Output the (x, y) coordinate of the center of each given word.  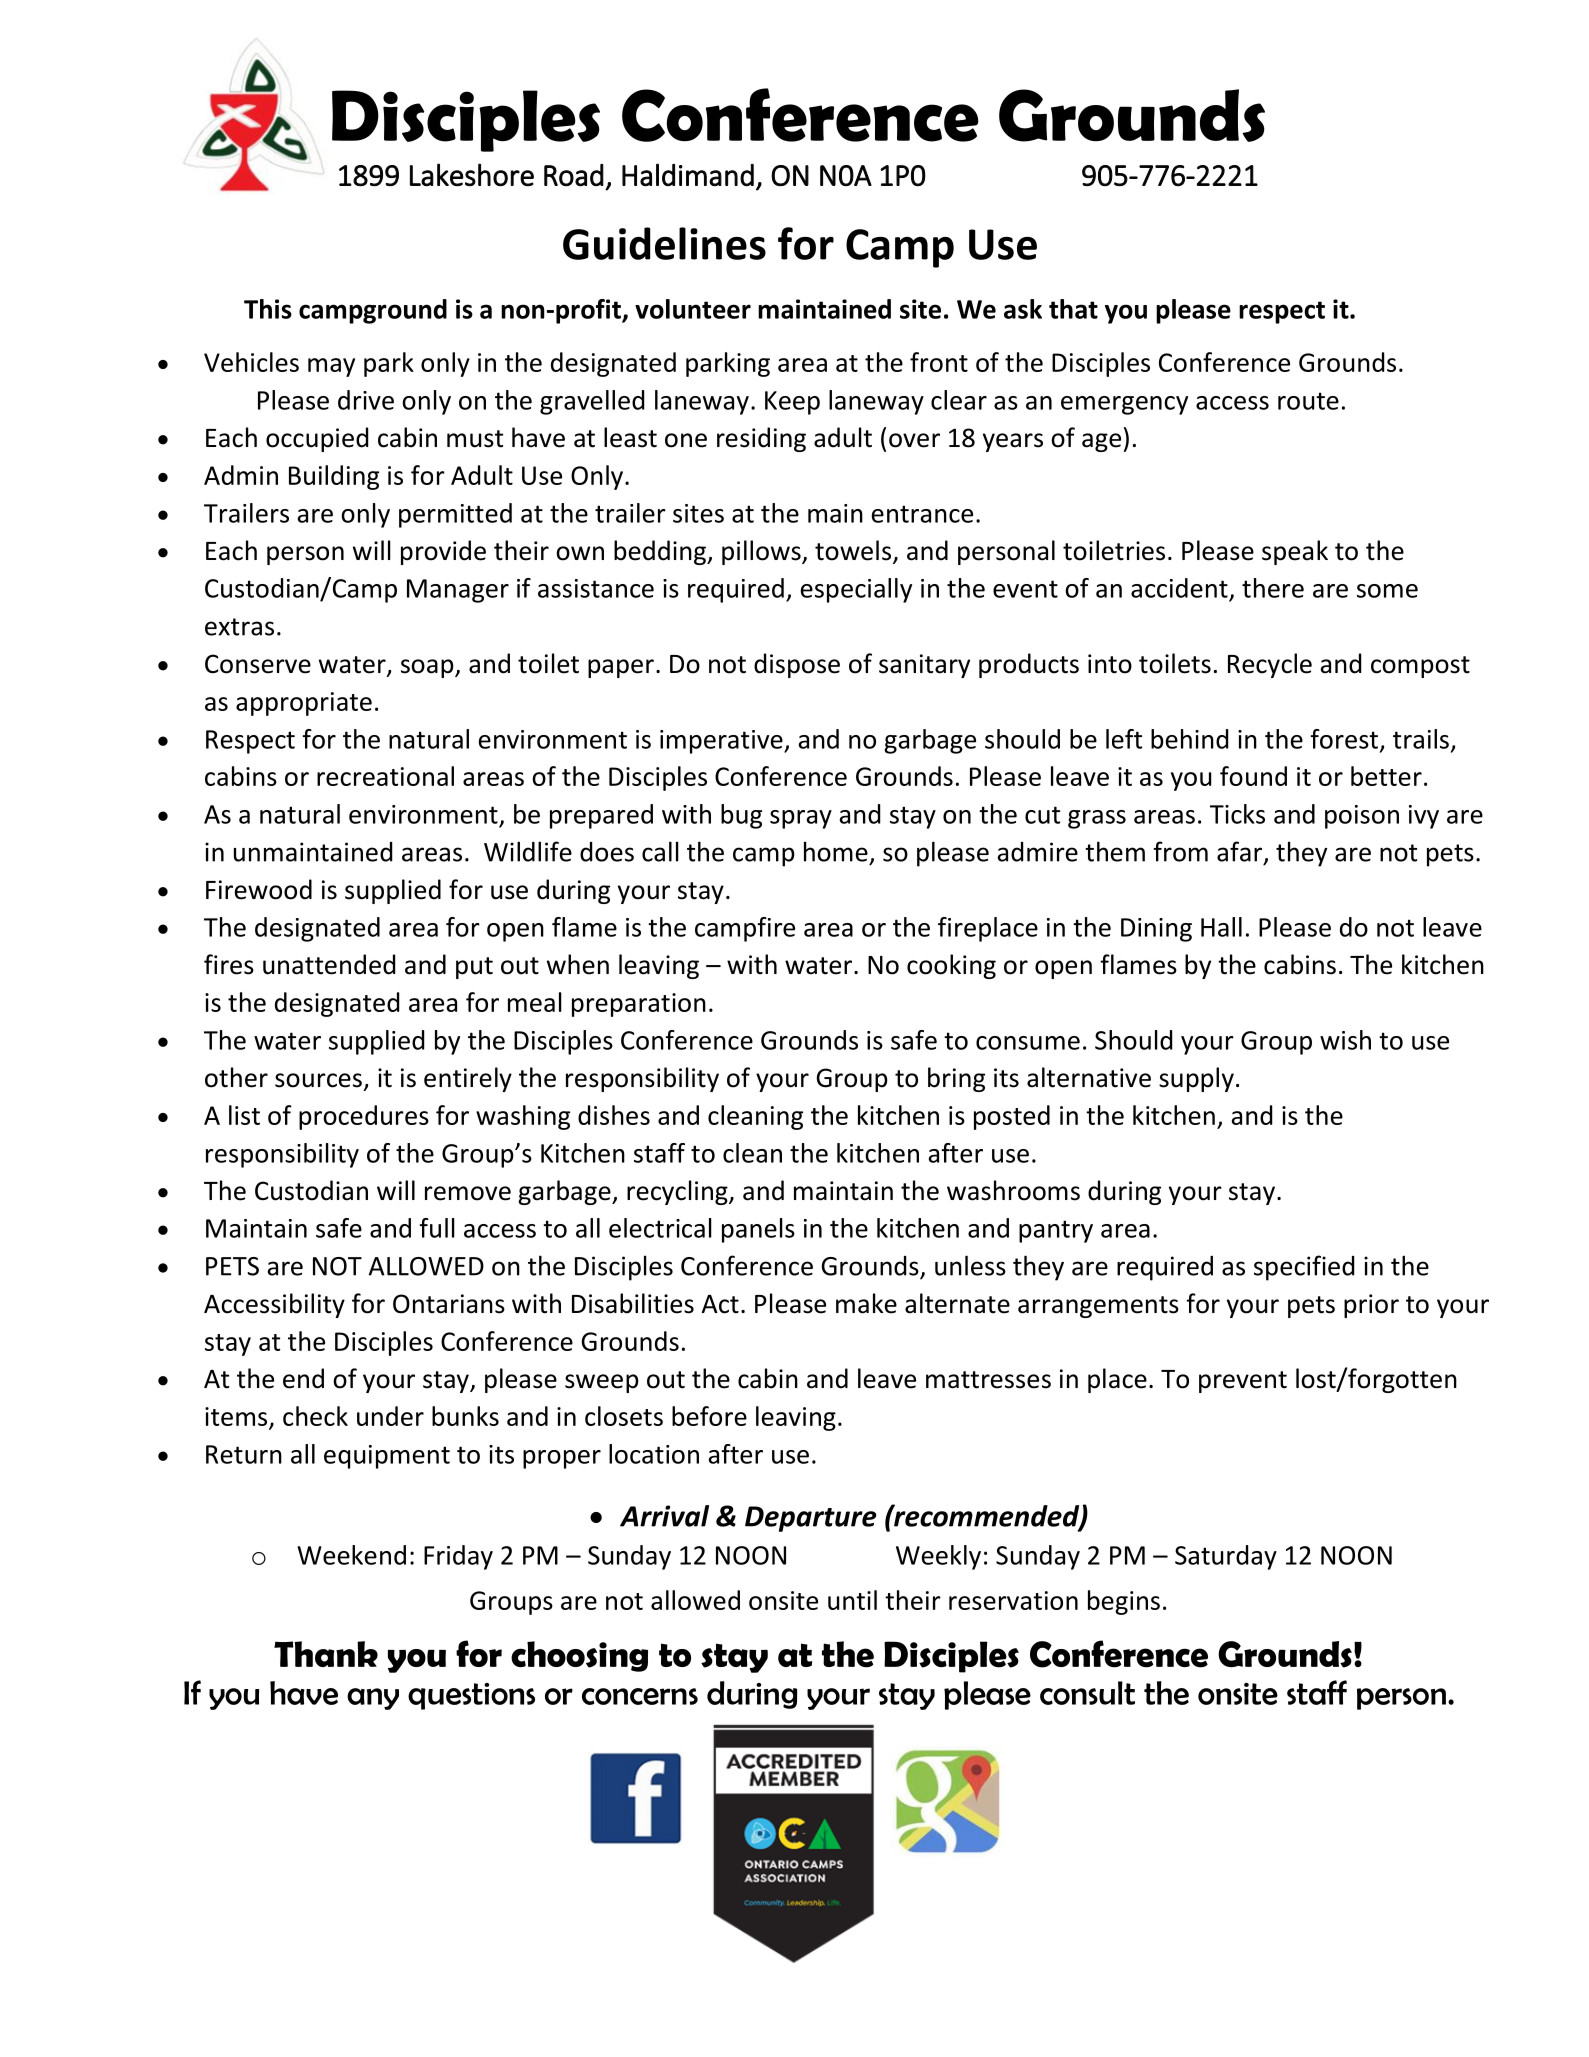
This (268, 309)
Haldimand (688, 175)
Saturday (1226, 1557)
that (1073, 309)
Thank (326, 1654)
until (852, 1600)
